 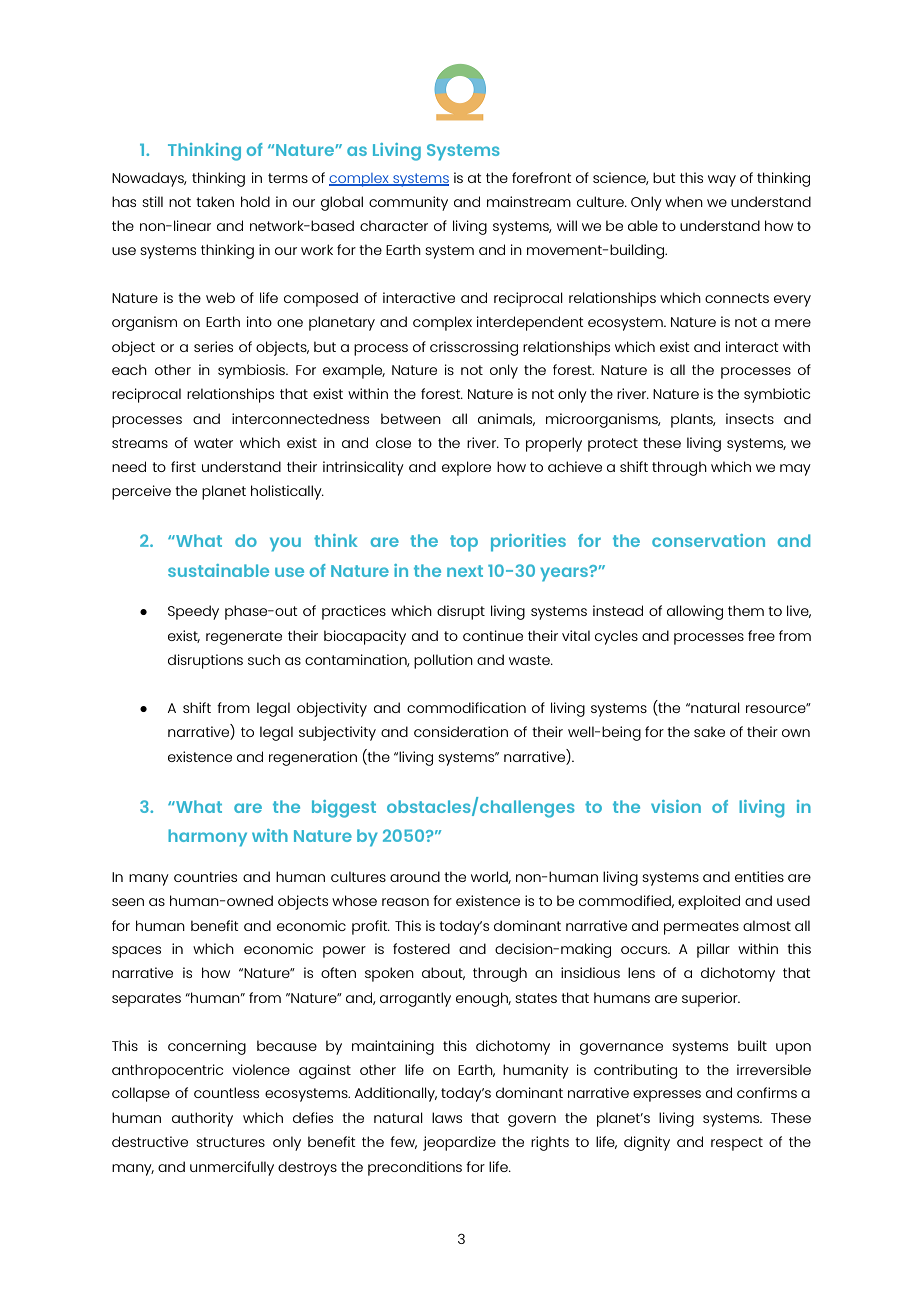 I want to click on symbiotic, so click(x=777, y=395).
